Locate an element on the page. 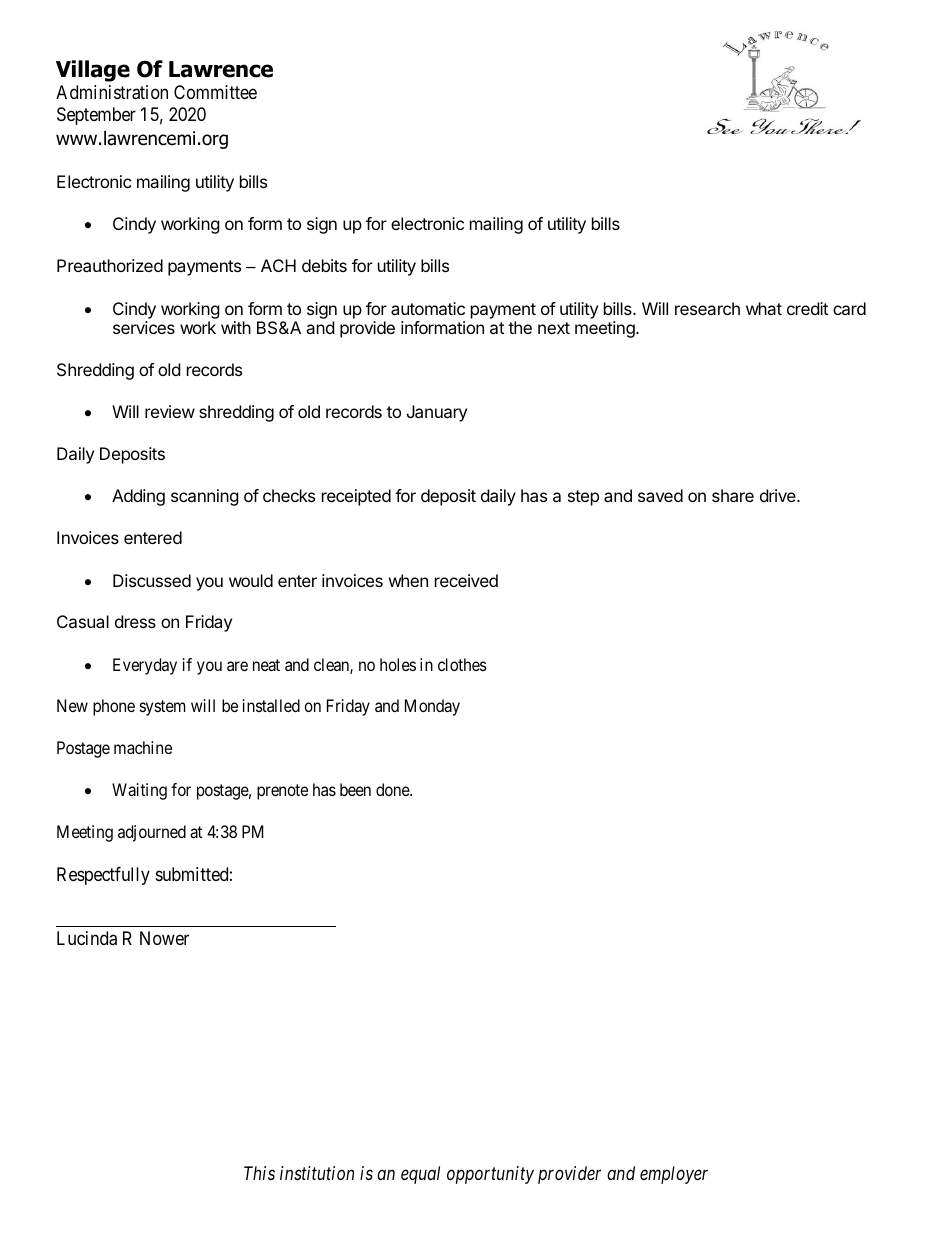 Image resolution: width=952 pixels, height=1233 pixels. done is located at coordinates (393, 789).
